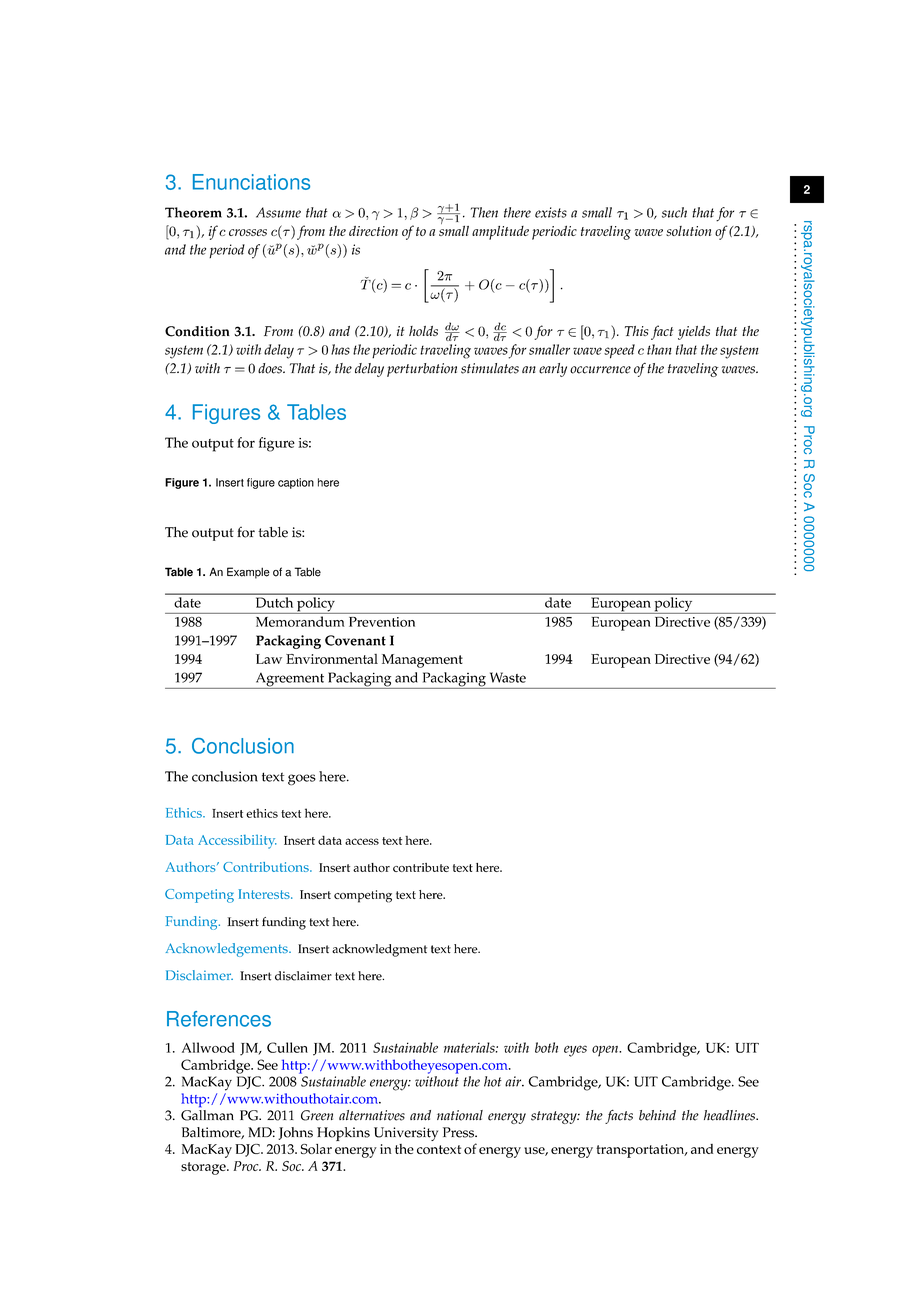 Image resolution: width=924 pixels, height=1308 pixels. Describe the element at coordinates (459, 1132) in the screenshot. I see `Press` at that location.
